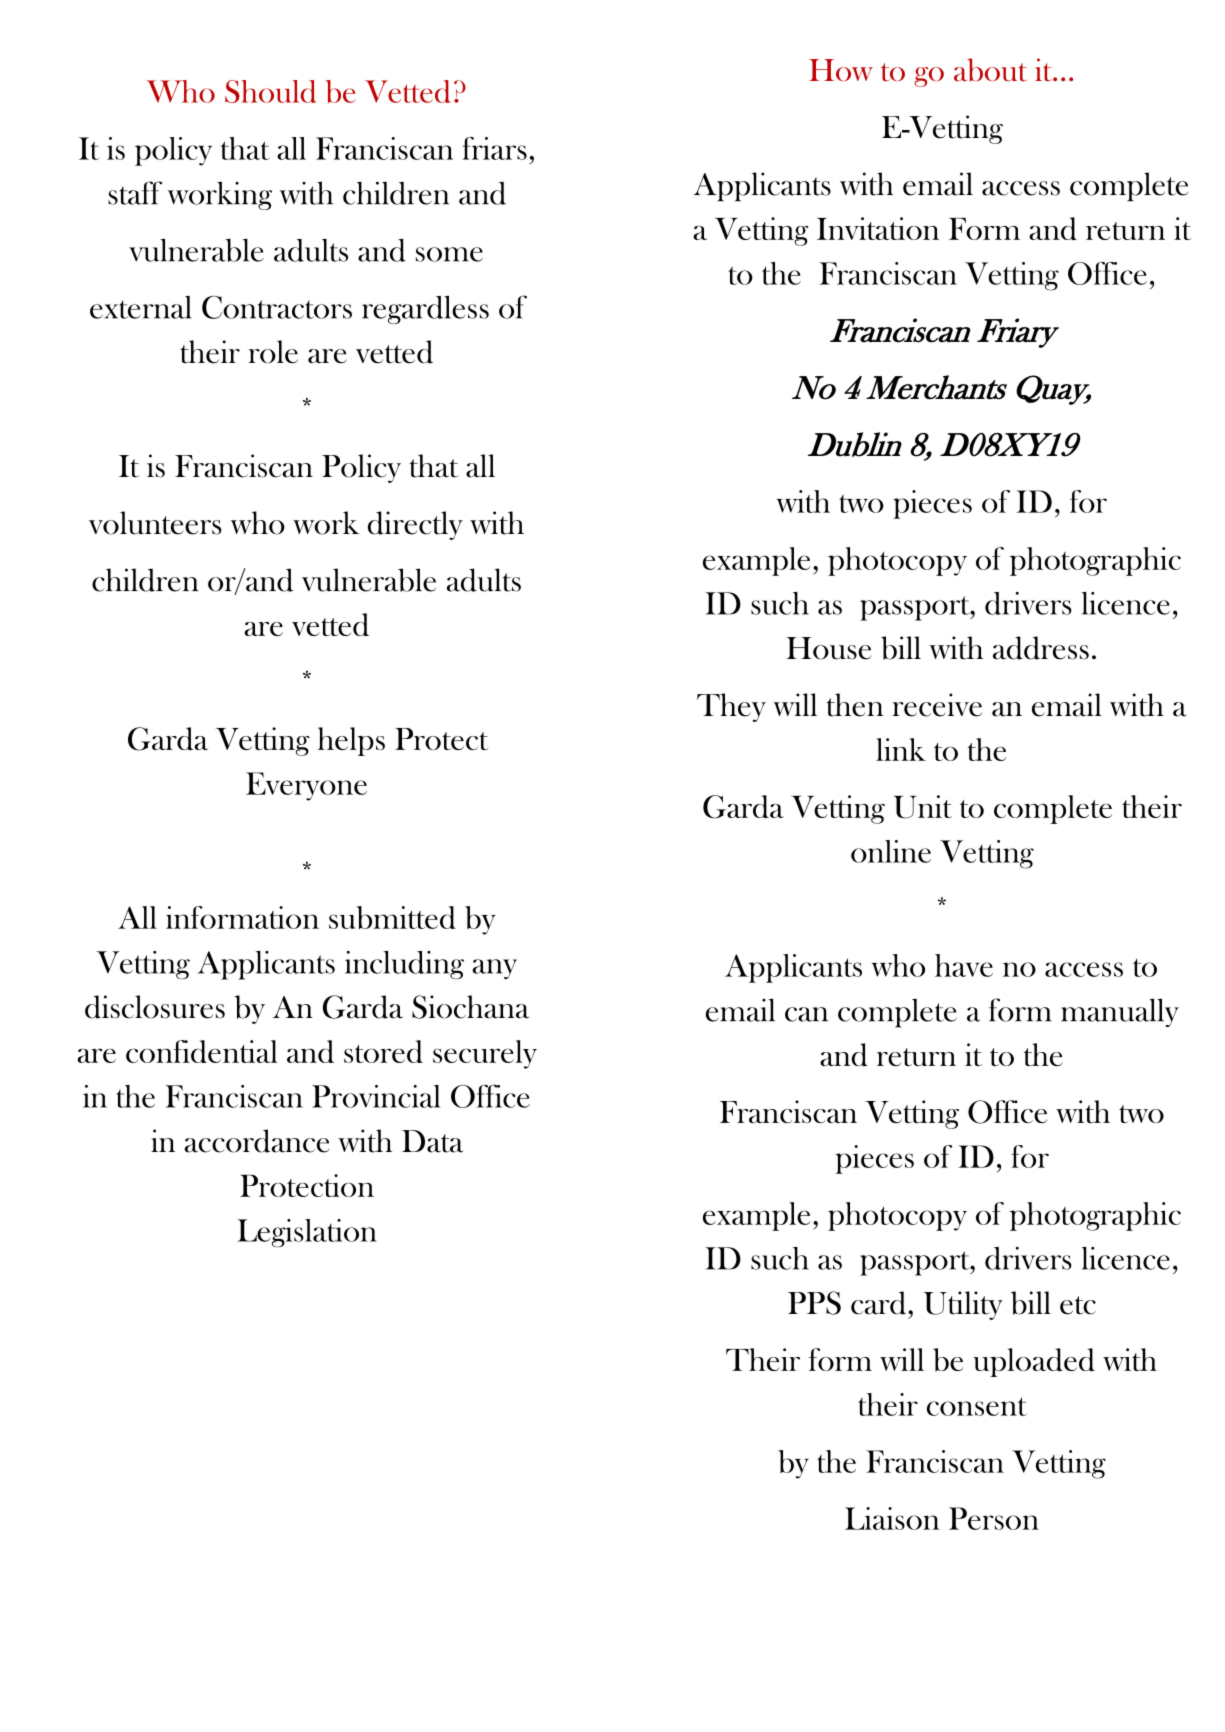 The width and height of the image is (1225, 1732). What do you see at coordinates (892, 1518) in the image?
I see `Liaison` at bounding box center [892, 1518].
